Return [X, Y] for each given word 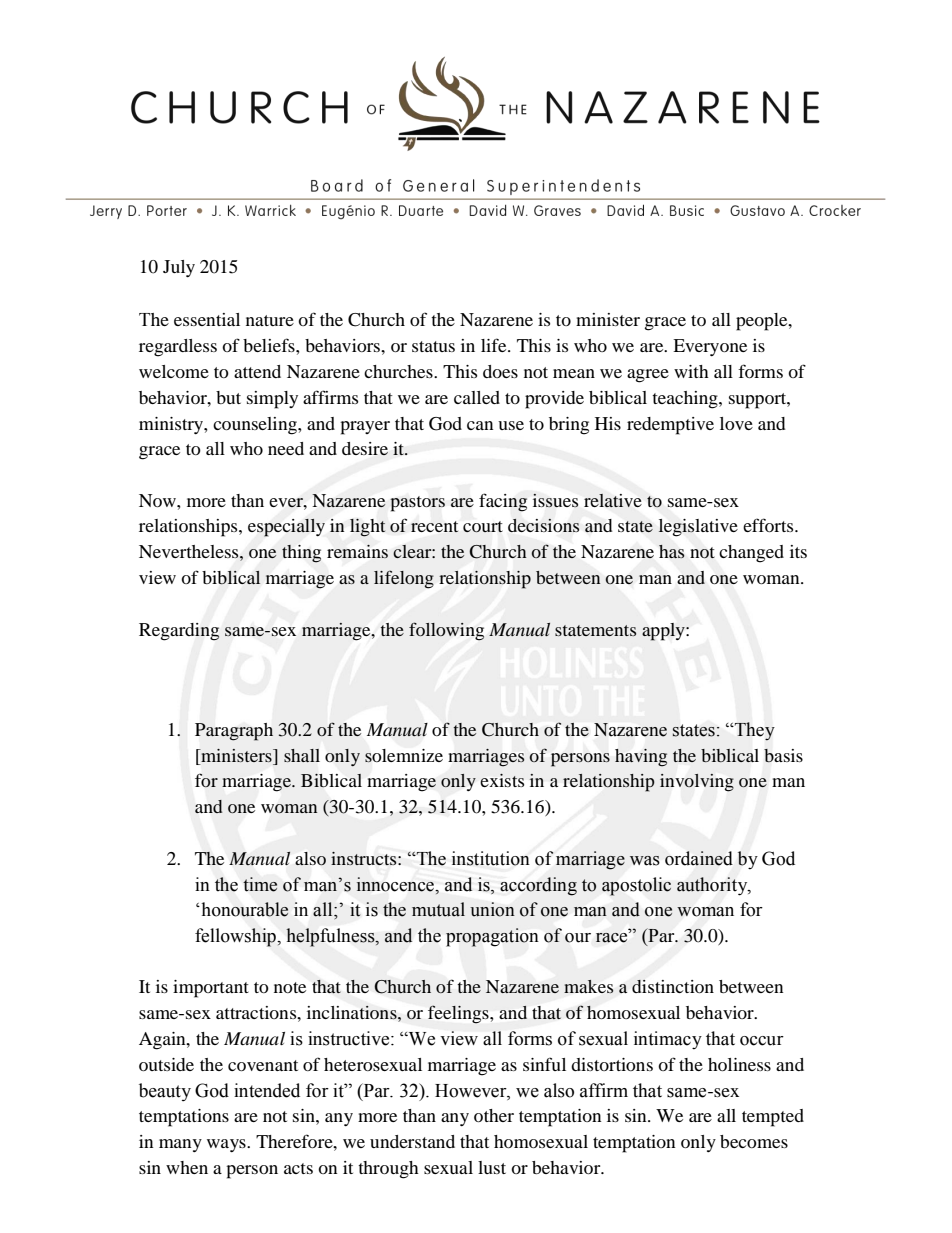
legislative [698, 528]
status [433, 346]
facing [503, 502]
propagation [492, 937]
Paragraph [234, 732]
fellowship [236, 937]
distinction [673, 986]
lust [492, 1167]
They [754, 731]
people [763, 322]
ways [227, 1145]
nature [270, 320]
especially [286, 528]
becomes [754, 1141]
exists [502, 780]
